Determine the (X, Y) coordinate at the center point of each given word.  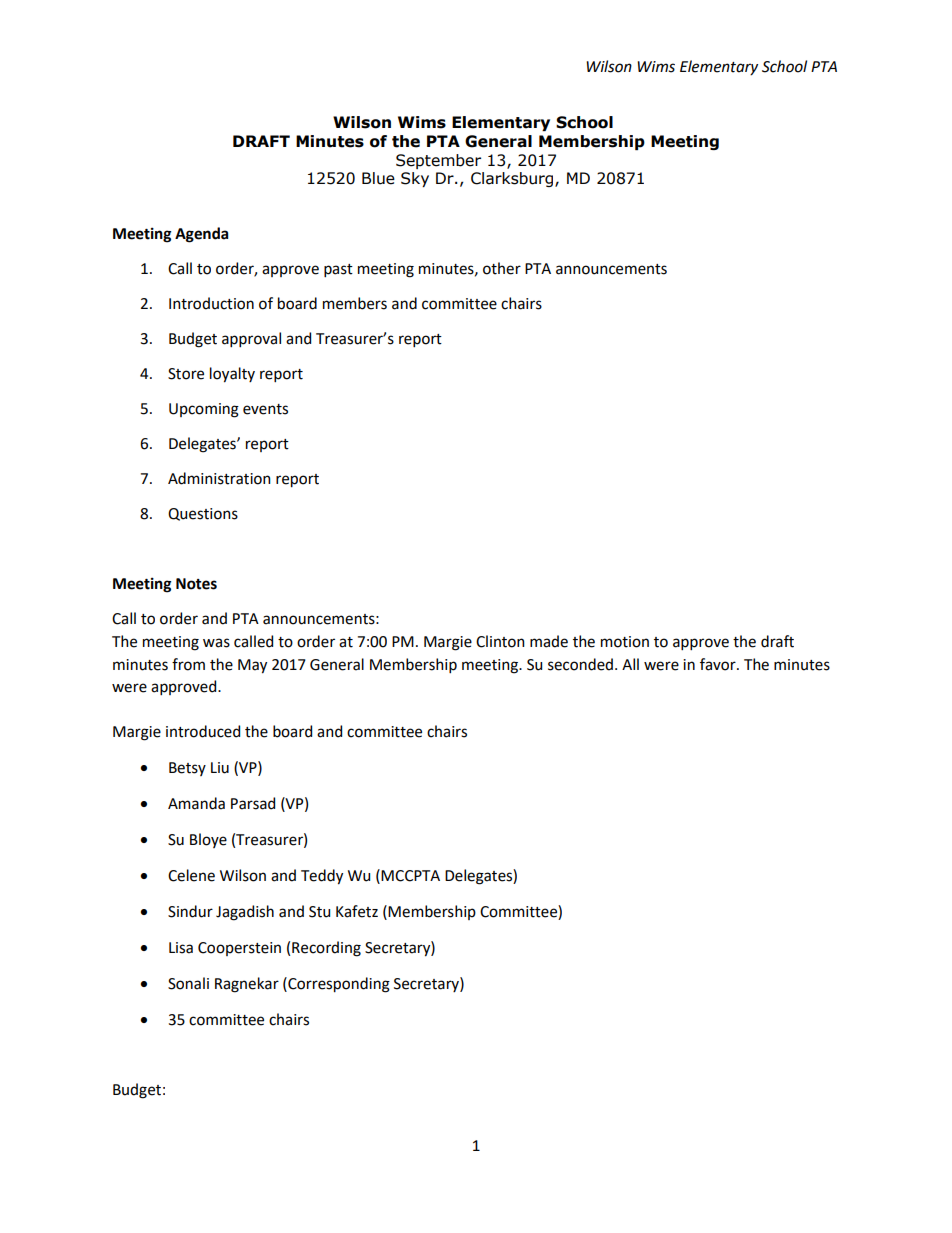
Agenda (201, 235)
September (438, 161)
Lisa (181, 948)
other (502, 268)
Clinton (500, 641)
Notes (196, 584)
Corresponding (338, 985)
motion (625, 642)
